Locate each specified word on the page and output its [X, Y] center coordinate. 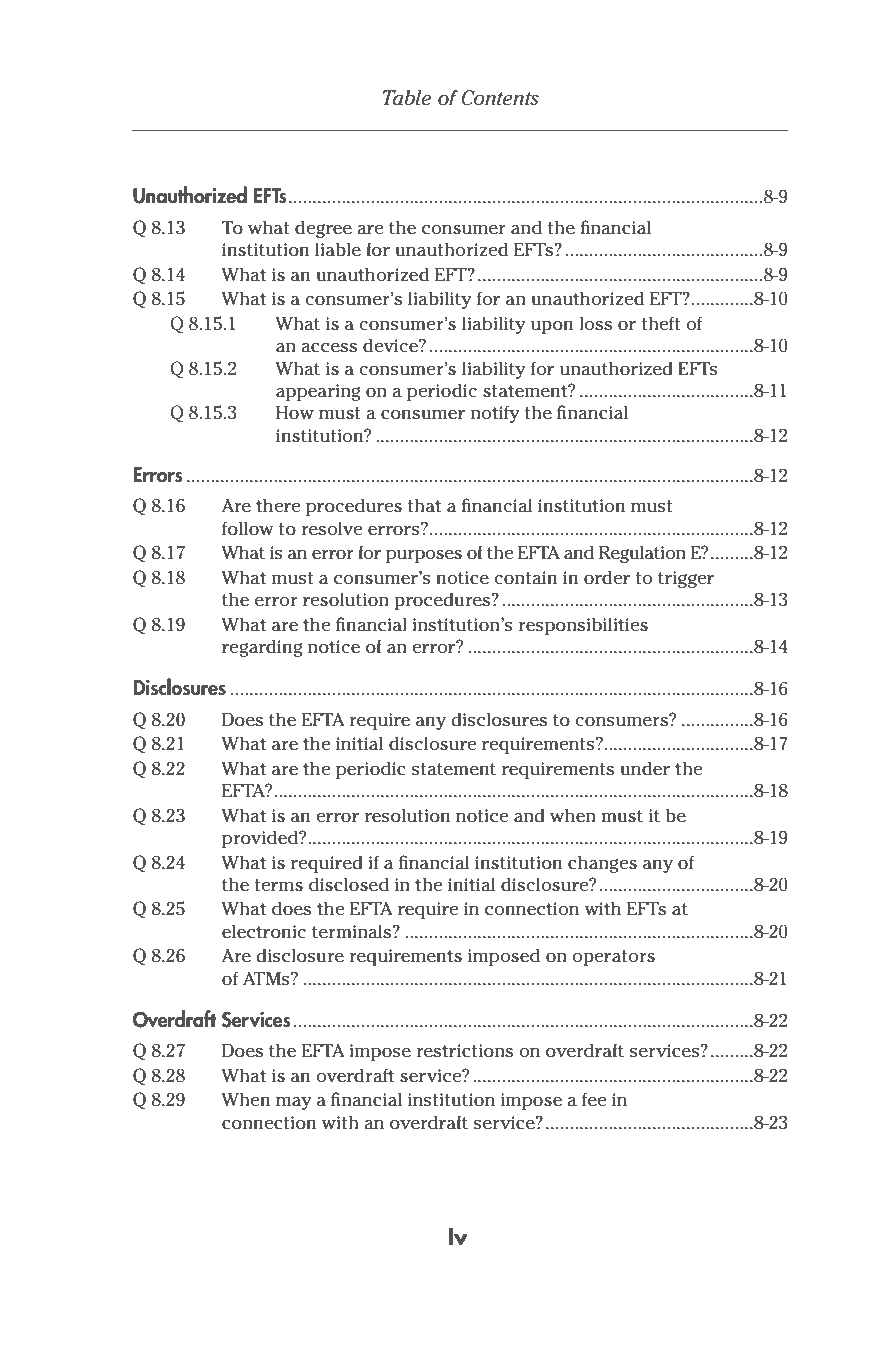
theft [661, 323]
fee [594, 1099]
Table [407, 98]
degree [323, 229]
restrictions [464, 1051]
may [294, 1103]
